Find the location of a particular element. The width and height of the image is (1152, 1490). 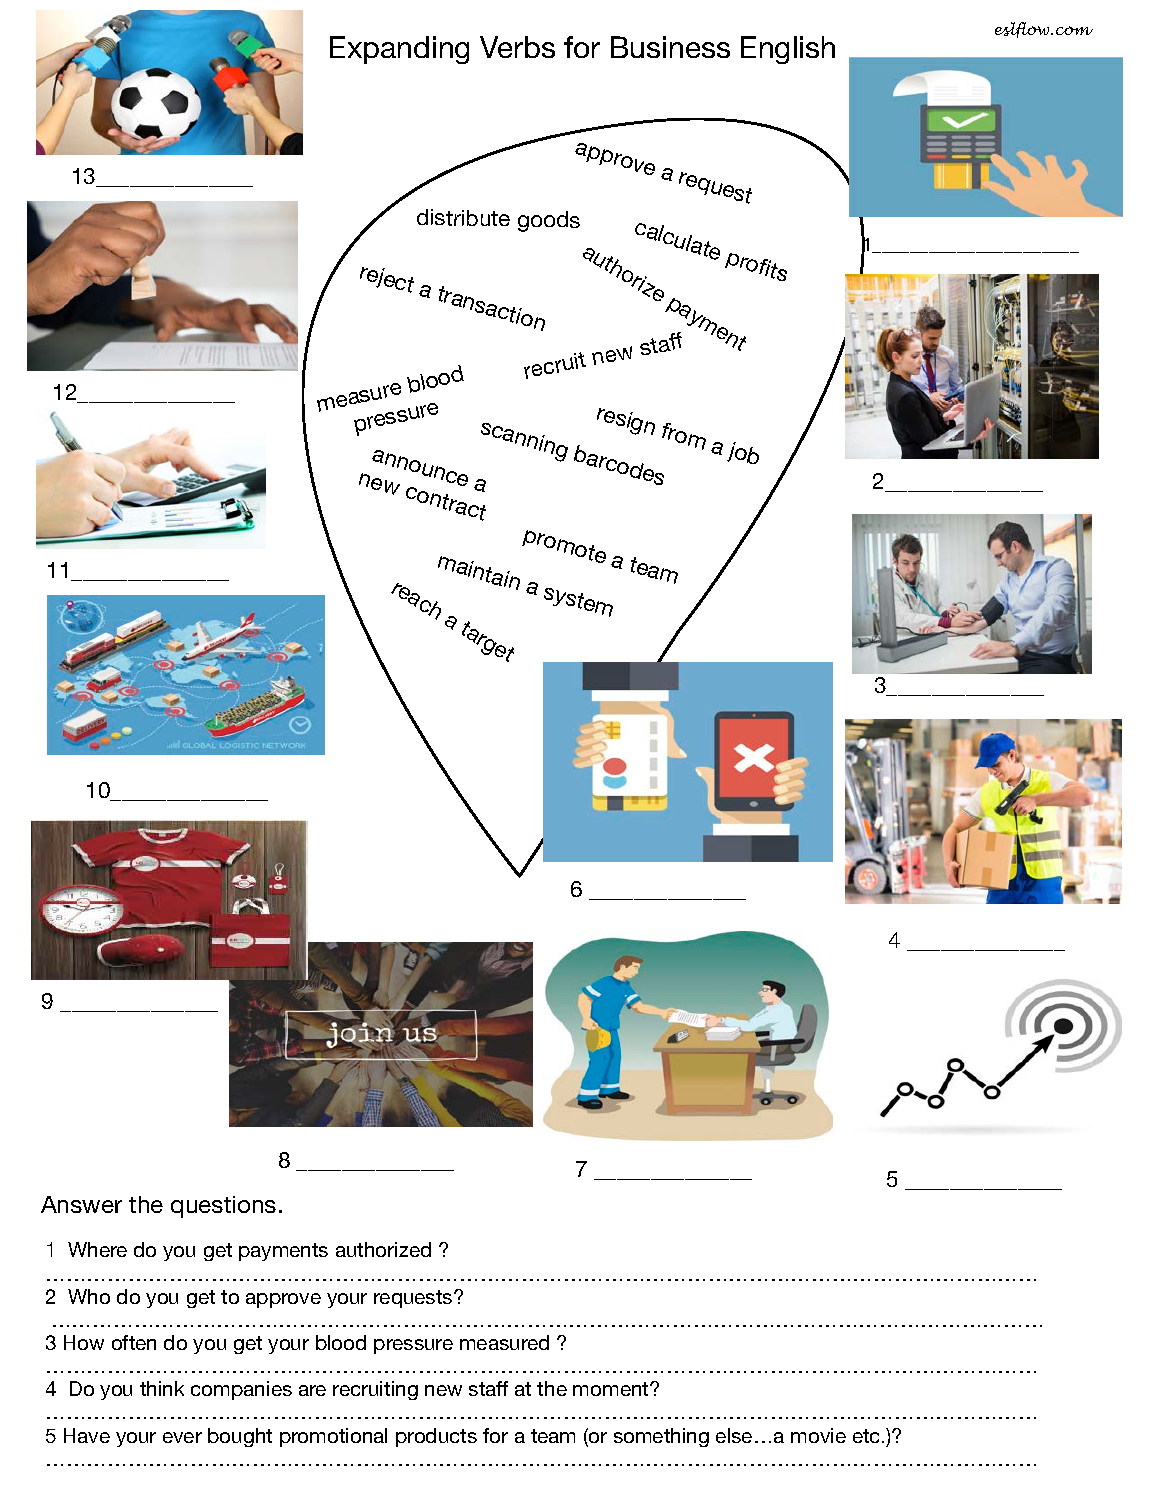

think is located at coordinates (162, 1388).
